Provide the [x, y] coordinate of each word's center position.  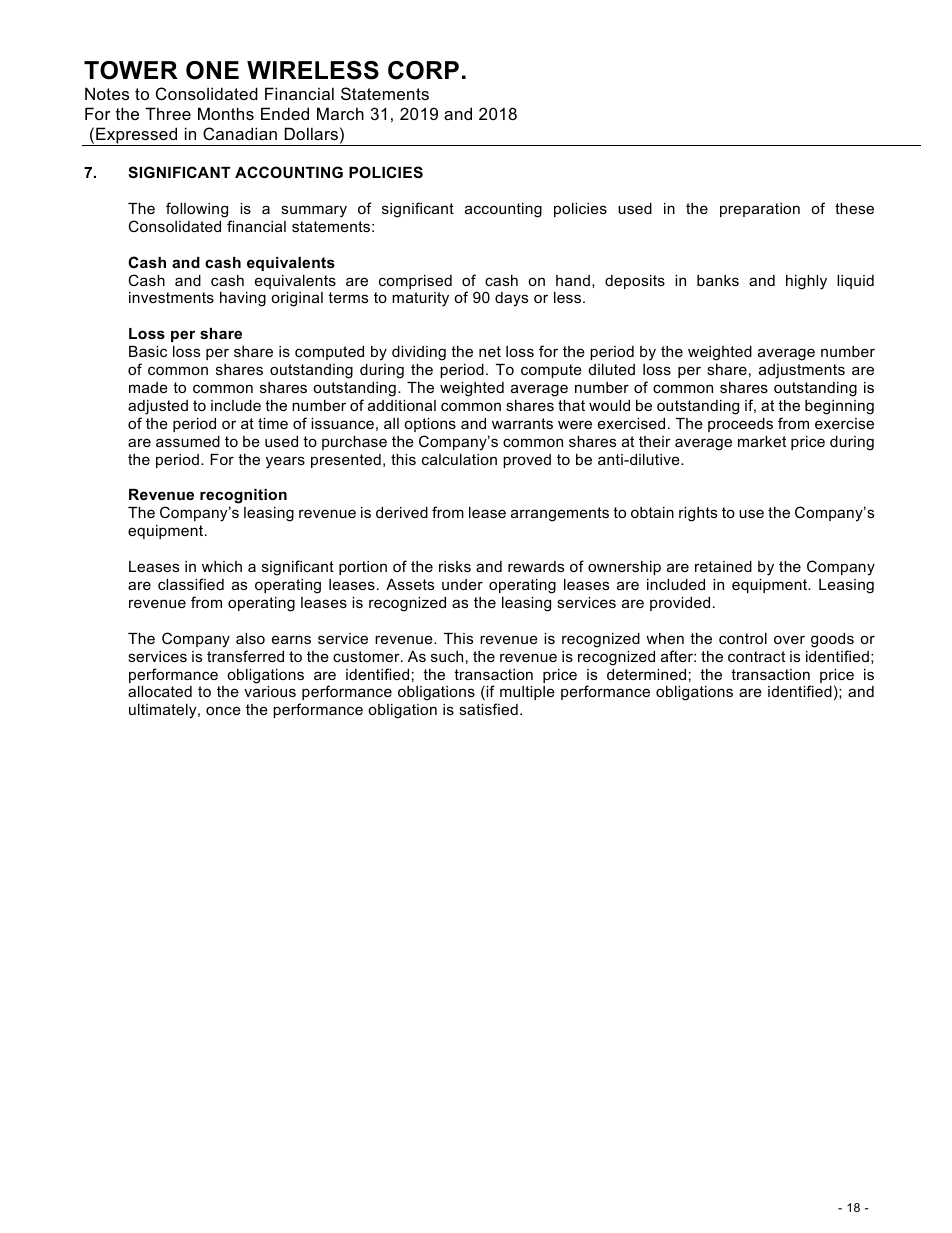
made [148, 387]
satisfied [488, 709]
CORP [423, 70]
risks [455, 566]
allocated [160, 691]
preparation [760, 210]
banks [718, 280]
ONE [212, 70]
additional [402, 405]
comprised [415, 282]
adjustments [802, 371]
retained [723, 566]
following [197, 210]
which [222, 566]
